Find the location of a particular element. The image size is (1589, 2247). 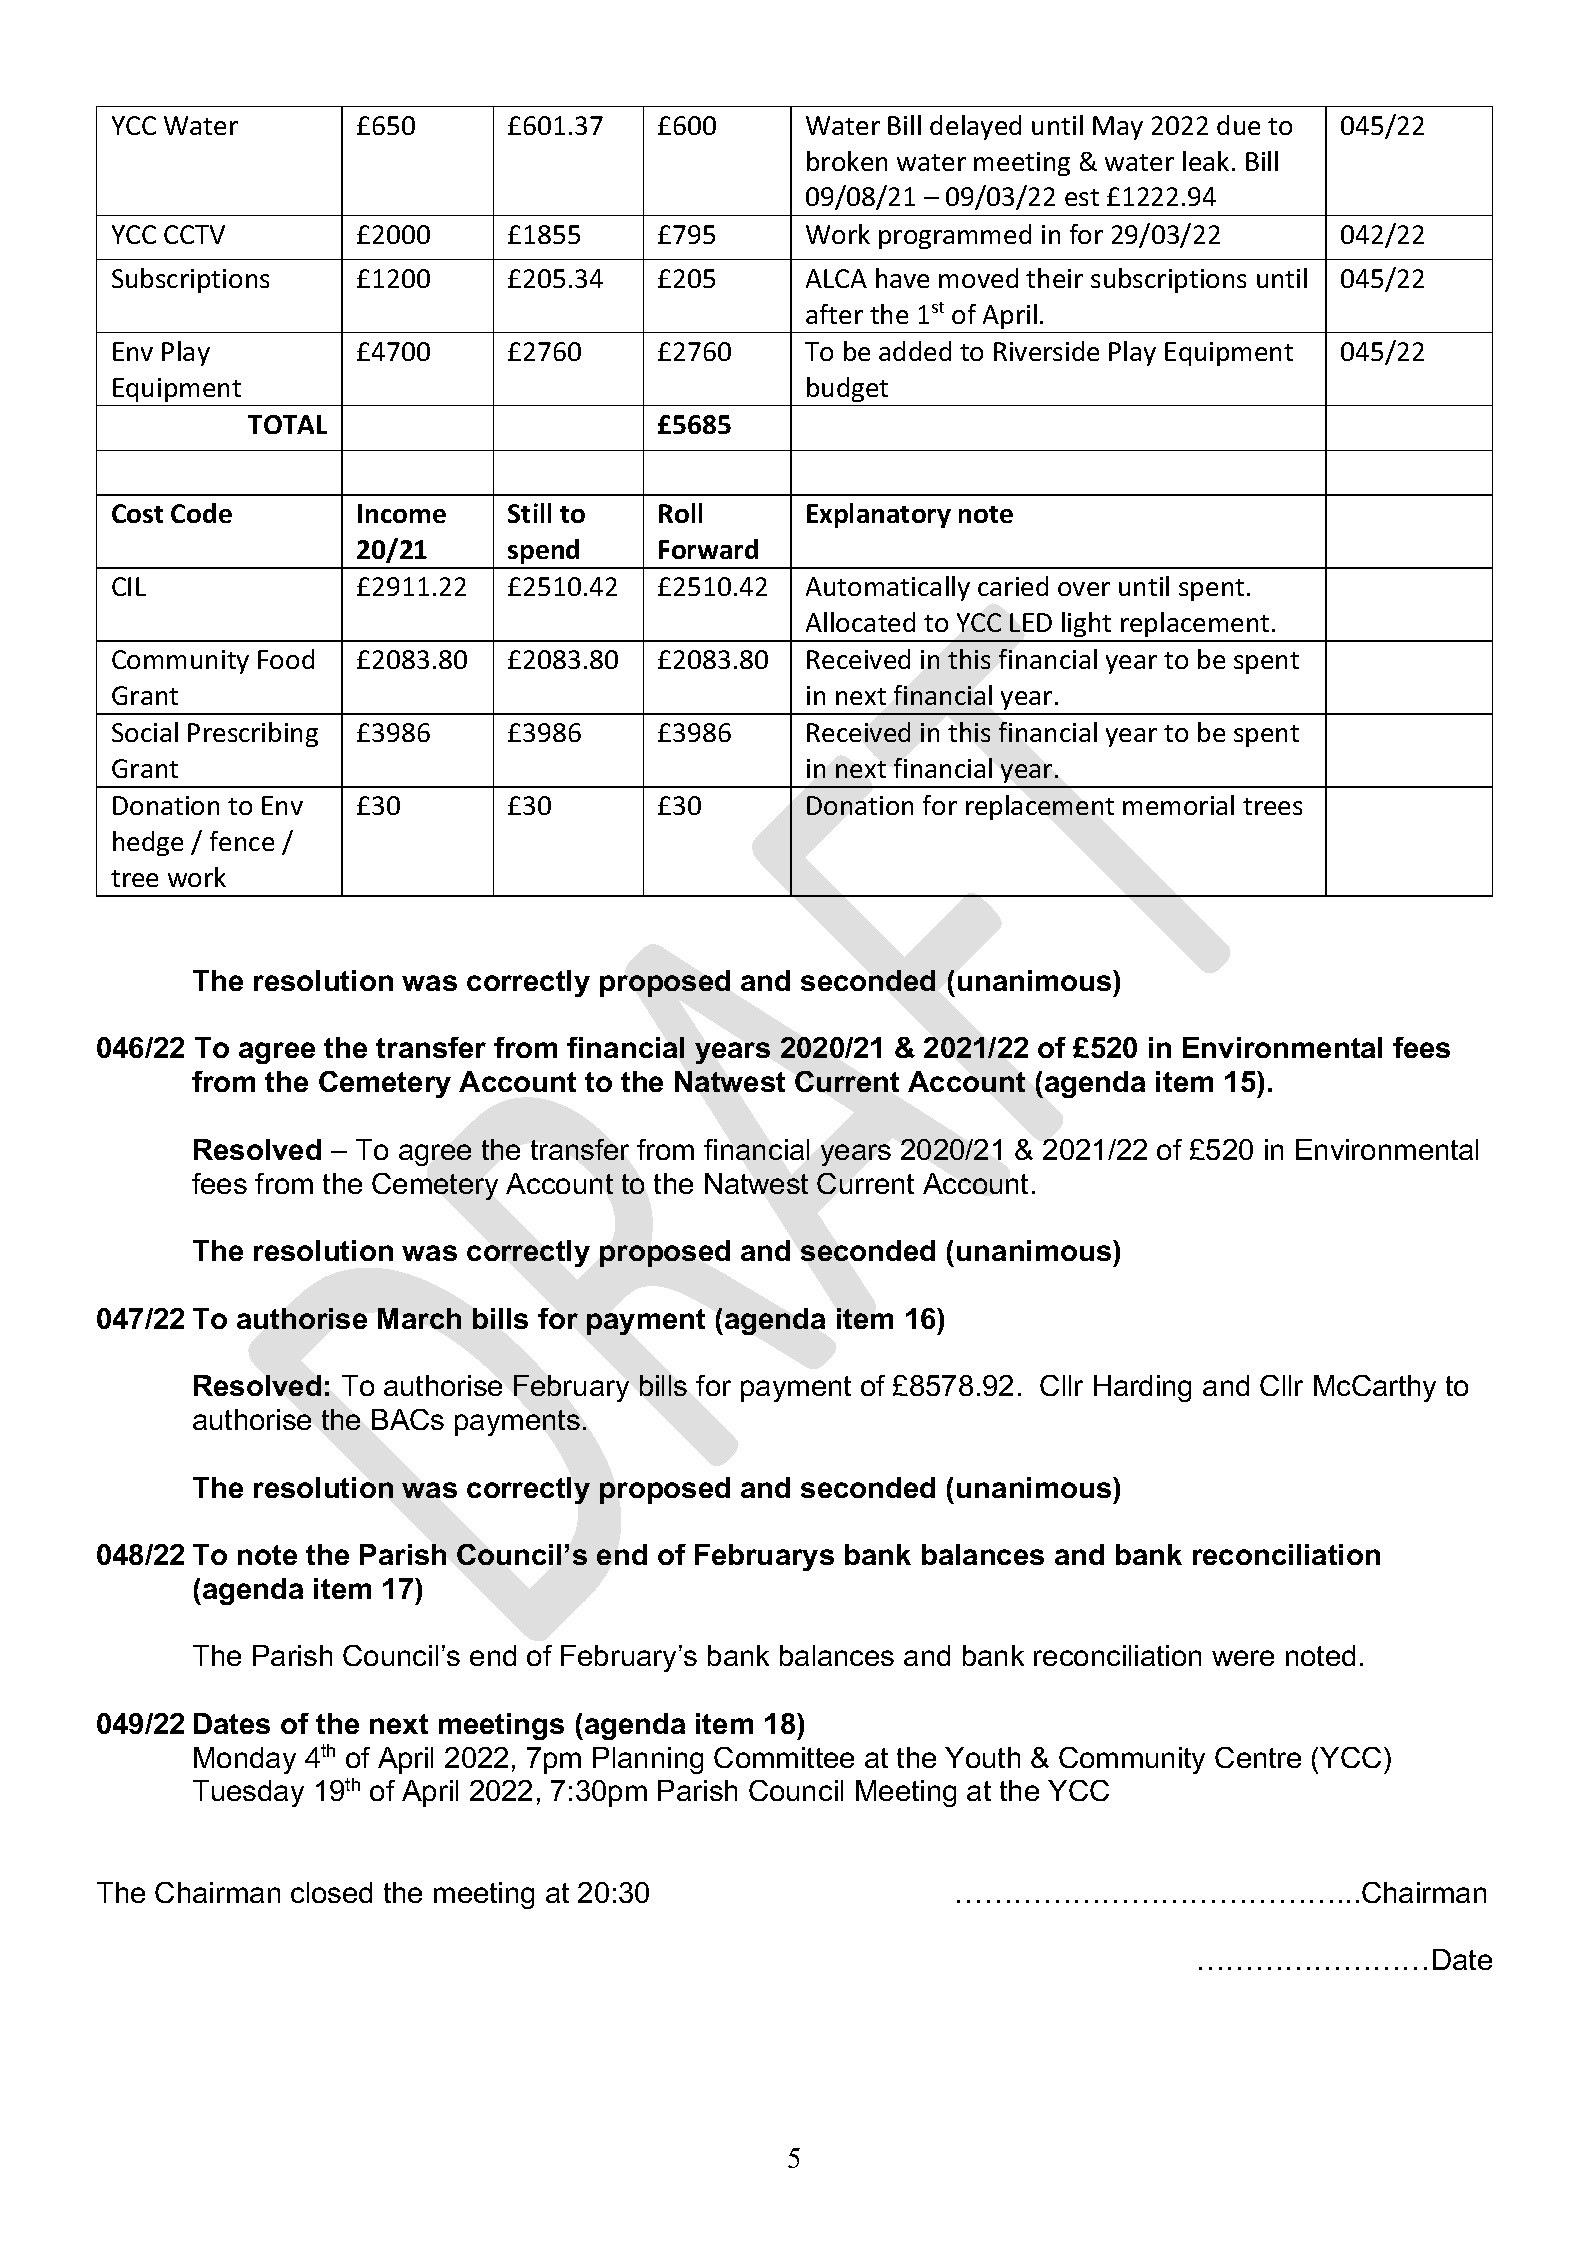

Forward is located at coordinates (708, 549).
